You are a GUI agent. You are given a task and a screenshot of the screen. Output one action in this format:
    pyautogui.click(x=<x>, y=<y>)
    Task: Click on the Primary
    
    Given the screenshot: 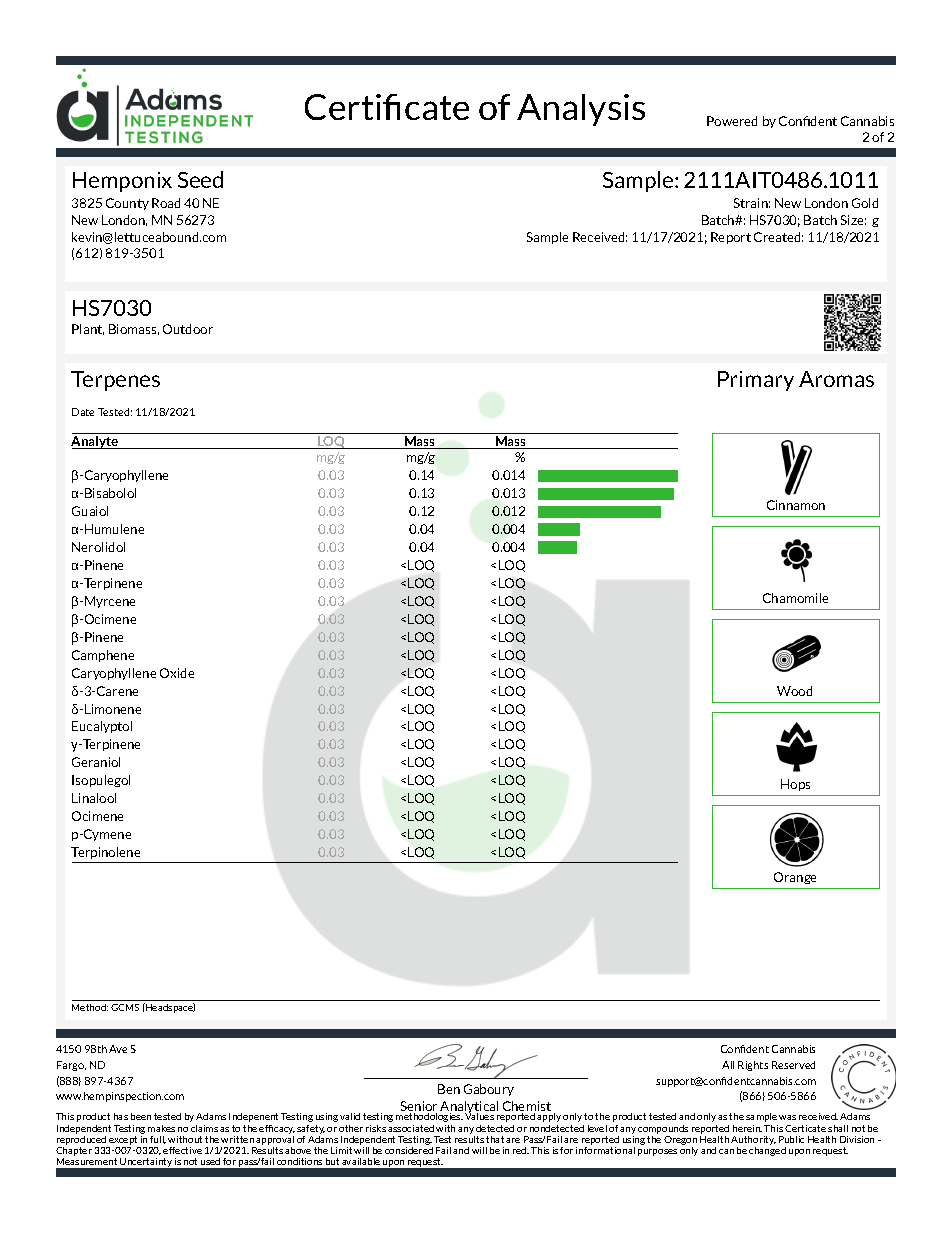 What is the action you would take?
    pyautogui.click(x=756, y=381)
